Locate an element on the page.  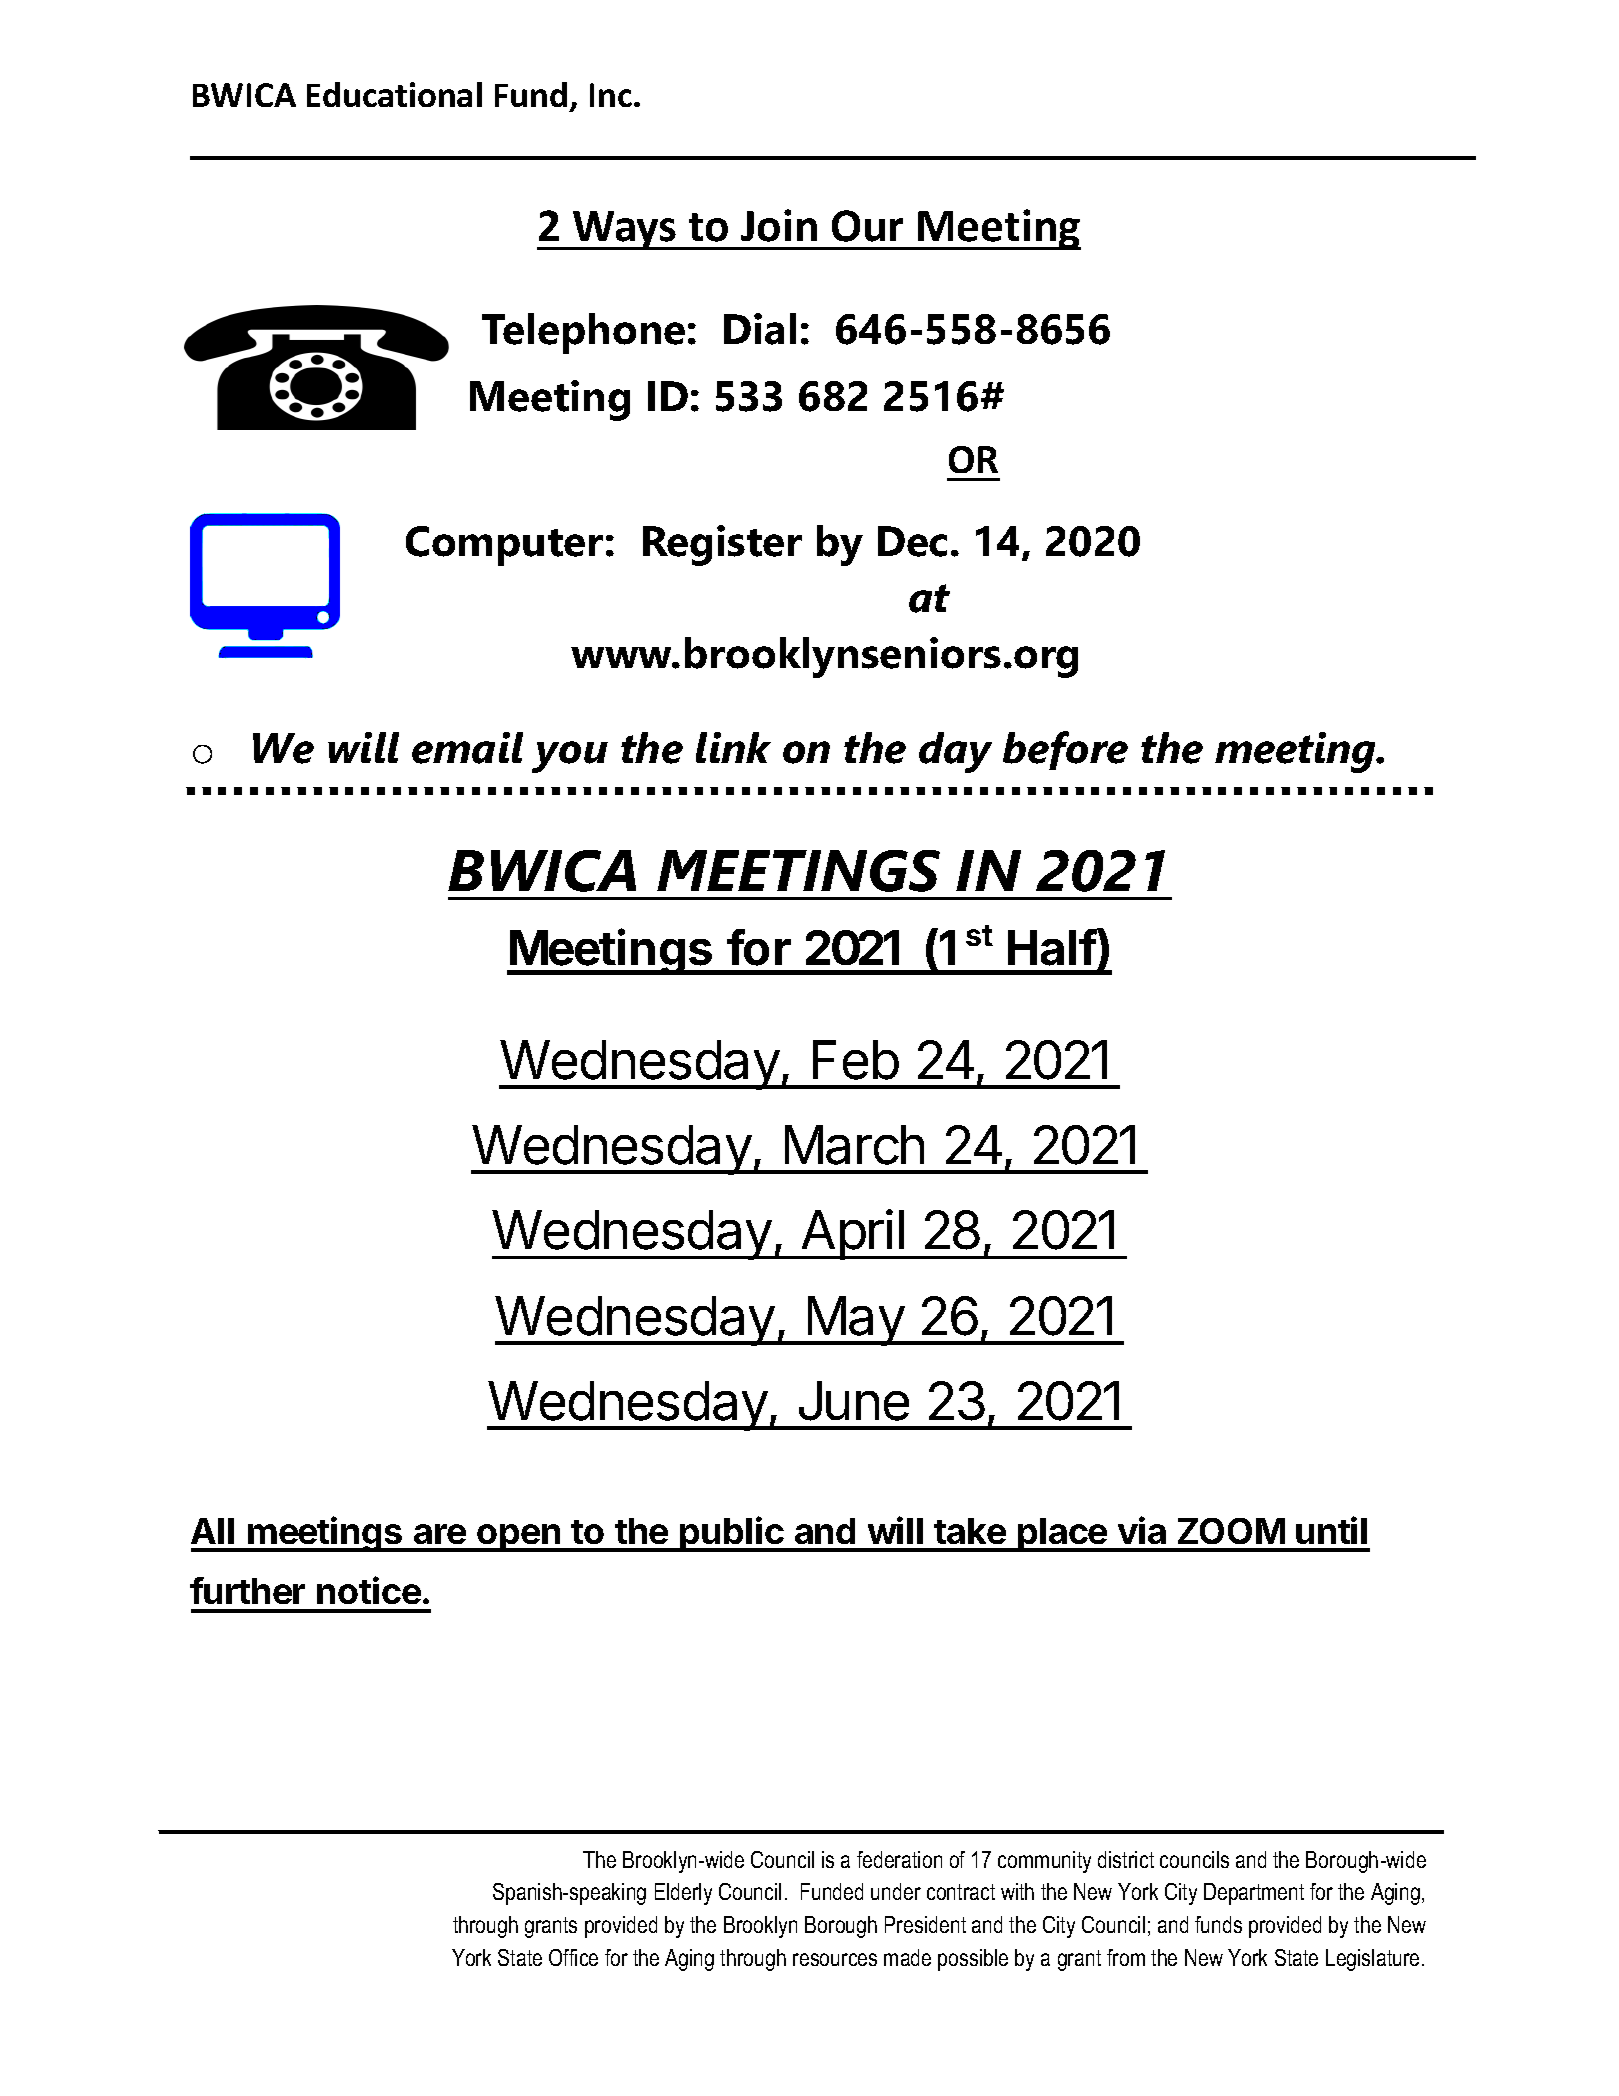
Office is located at coordinates (573, 1957).
